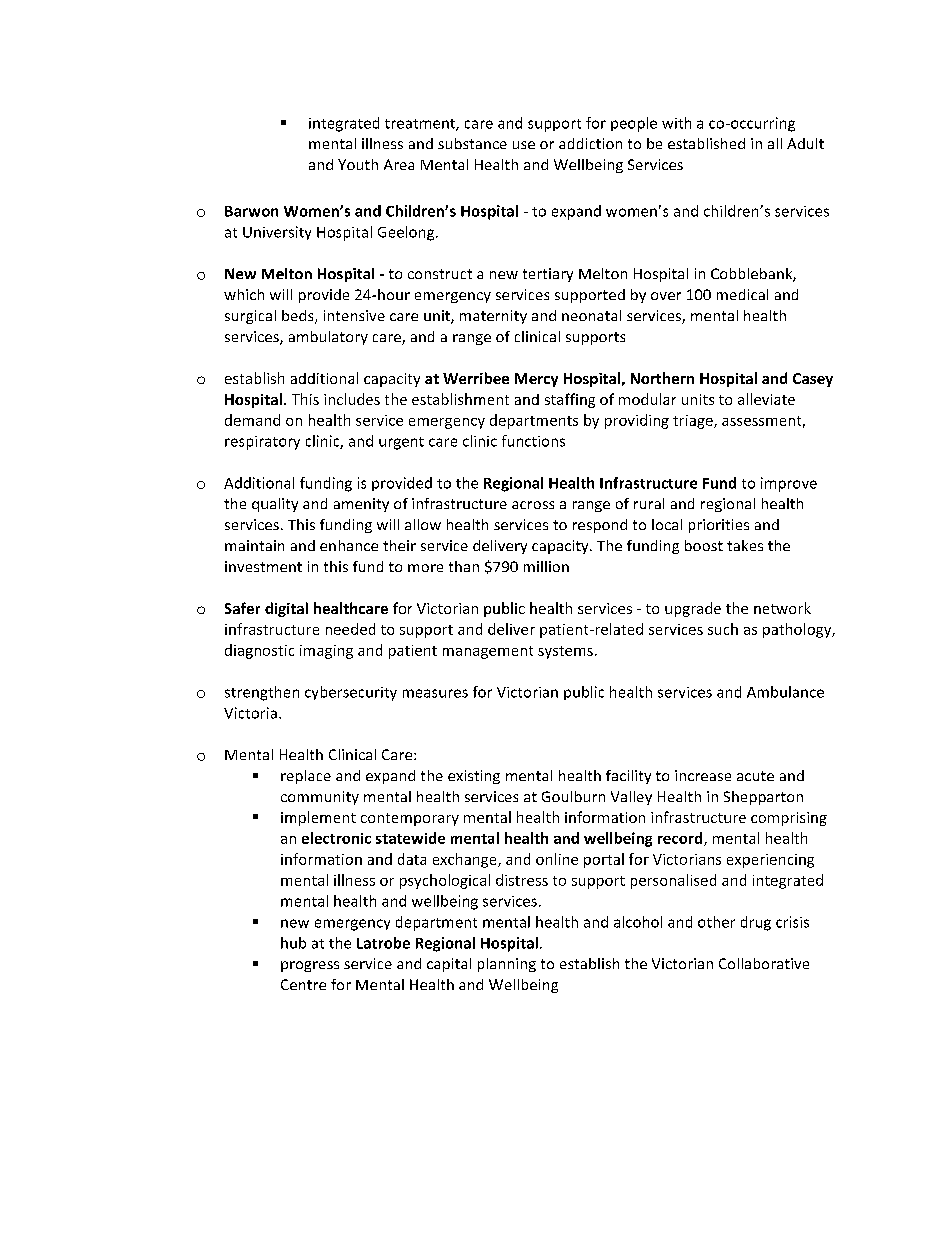 Image resolution: width=952 pixels, height=1233 pixels. I want to click on Youth, so click(358, 164).
